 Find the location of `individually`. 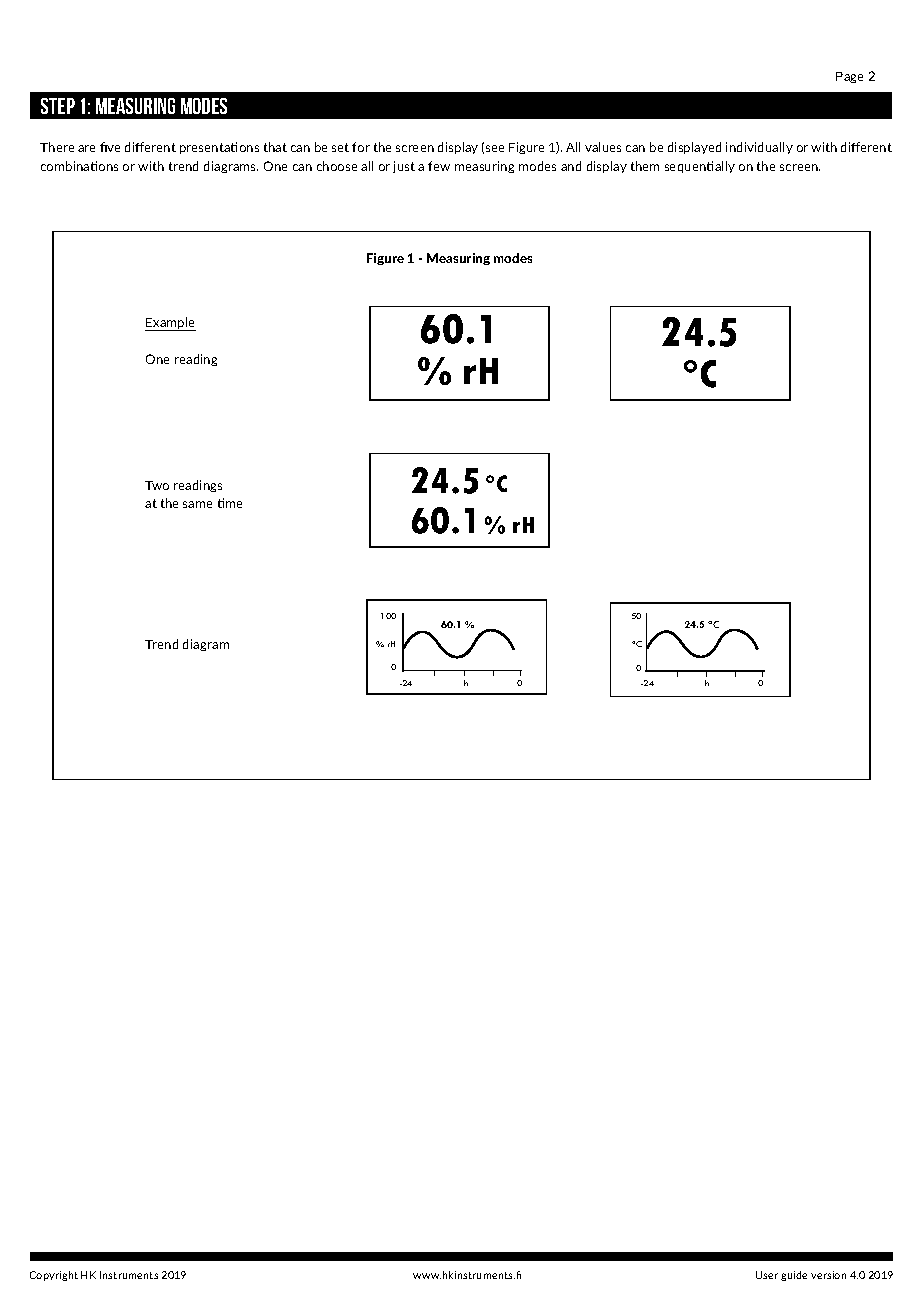

individually is located at coordinates (759, 148).
